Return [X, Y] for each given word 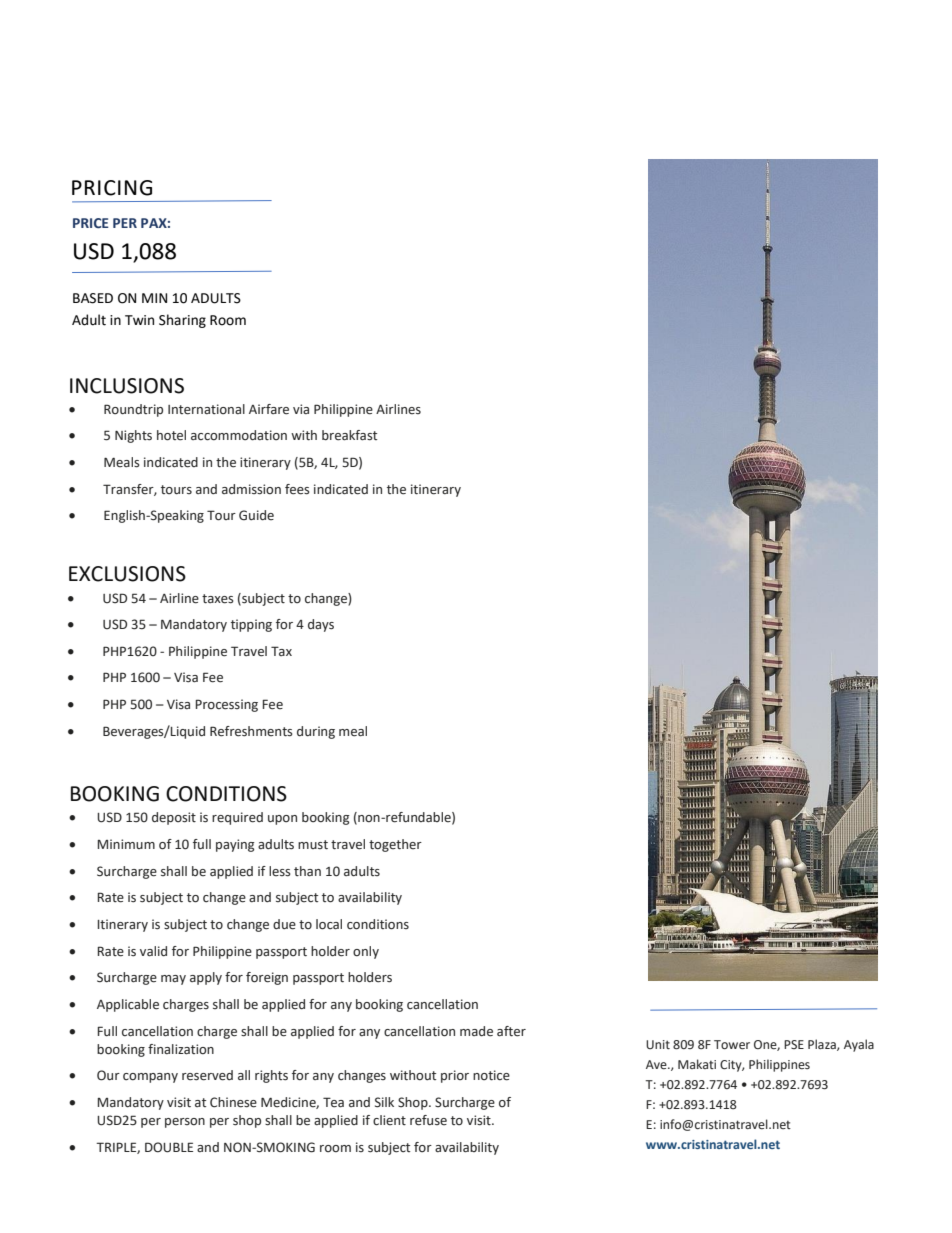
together [395, 845]
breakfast [349, 435]
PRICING [112, 188]
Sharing [182, 321]
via [301, 409]
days [321, 625]
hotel [171, 435]
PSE [794, 1044]
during [316, 732]
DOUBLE [169, 1147]
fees [297, 489]
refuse [428, 1120]
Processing [226, 705]
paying [235, 845]
